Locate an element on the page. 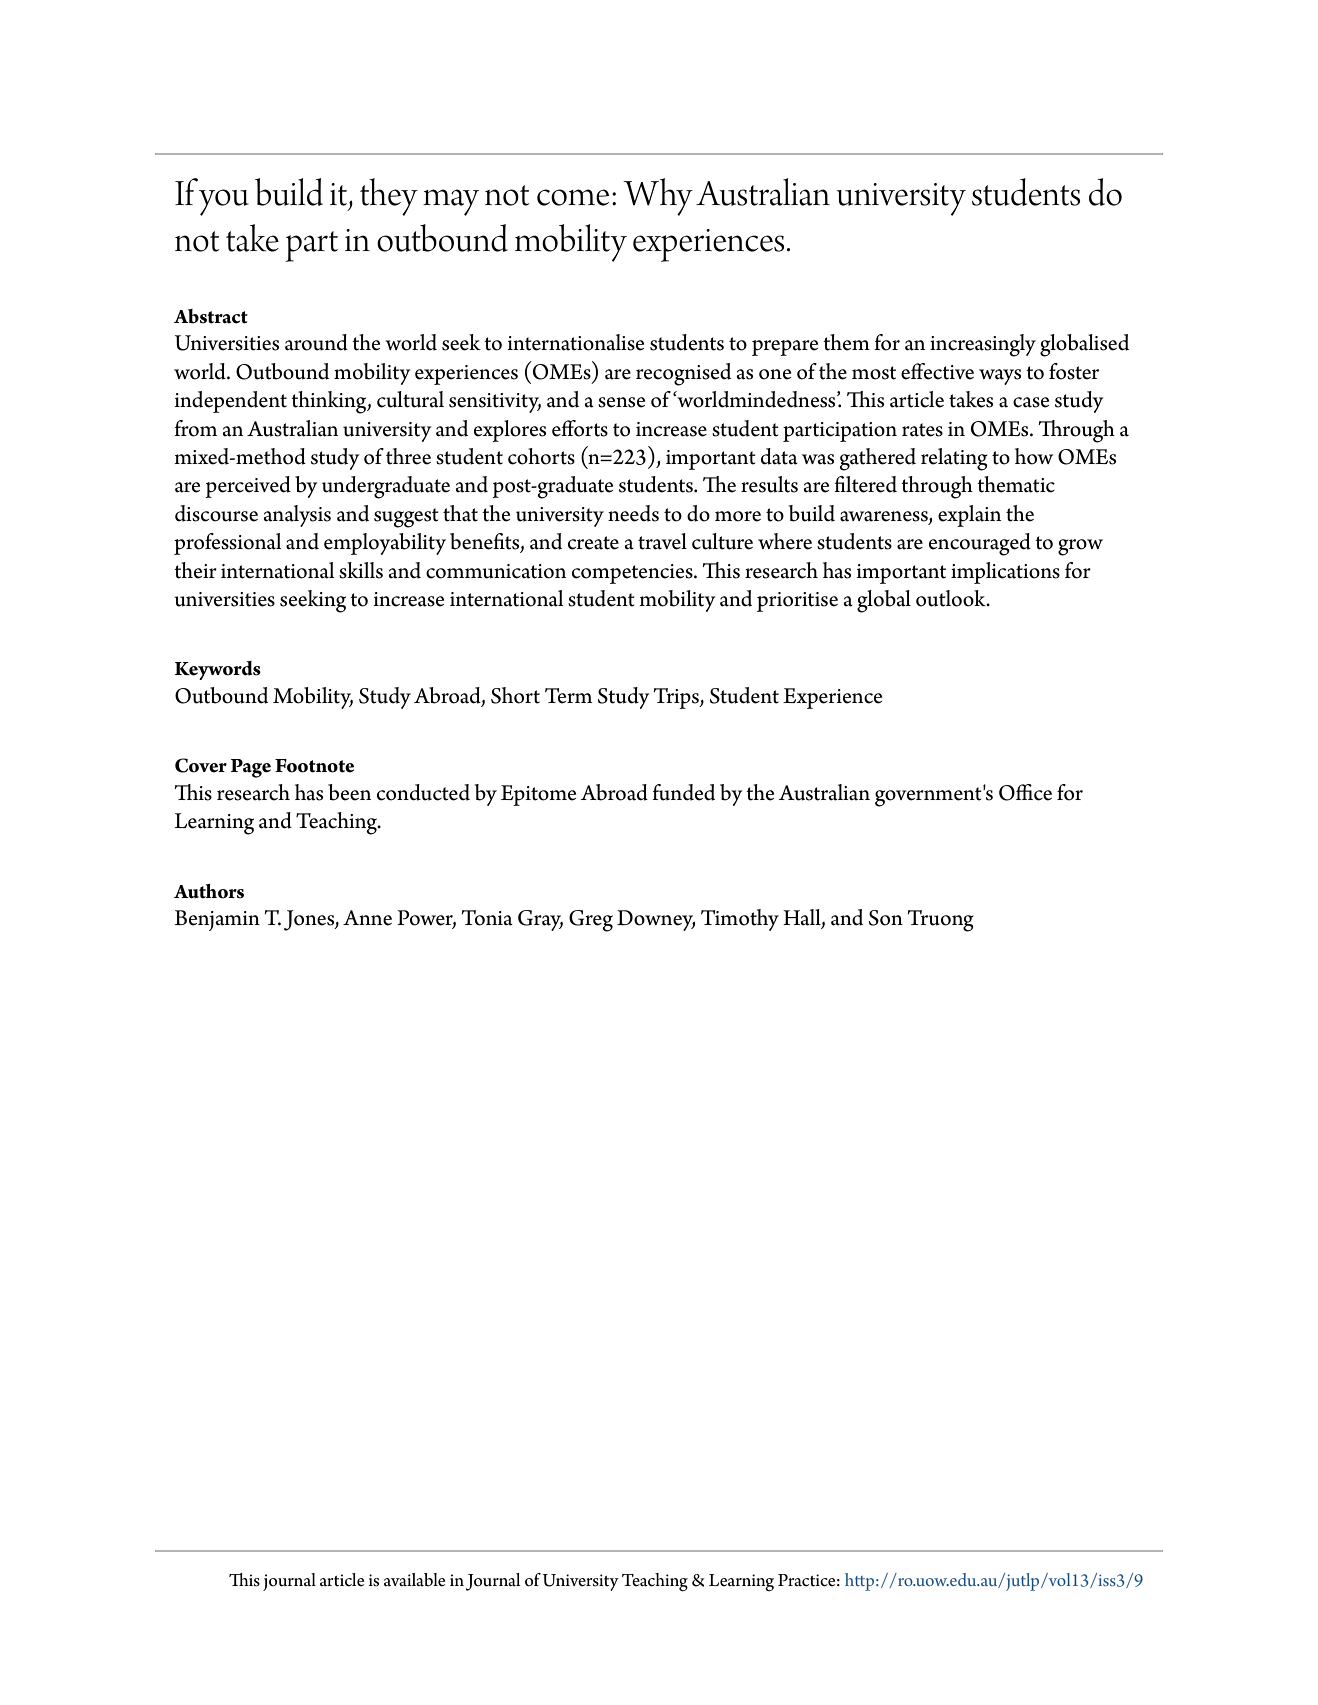 The height and width of the image is (1705, 1318). you is located at coordinates (224, 202).
